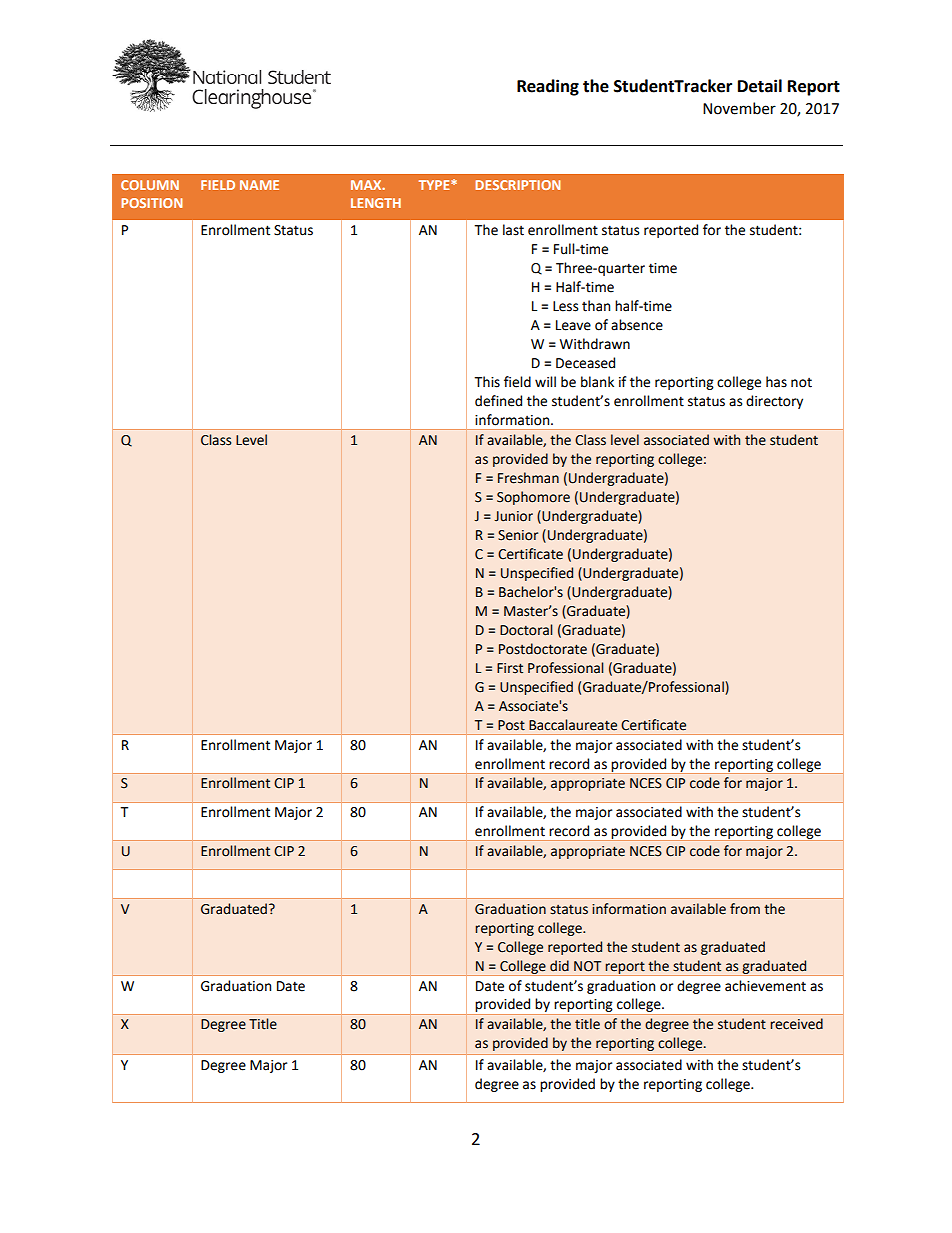 This screenshot has width=952, height=1233. I want to click on November, so click(739, 108).
